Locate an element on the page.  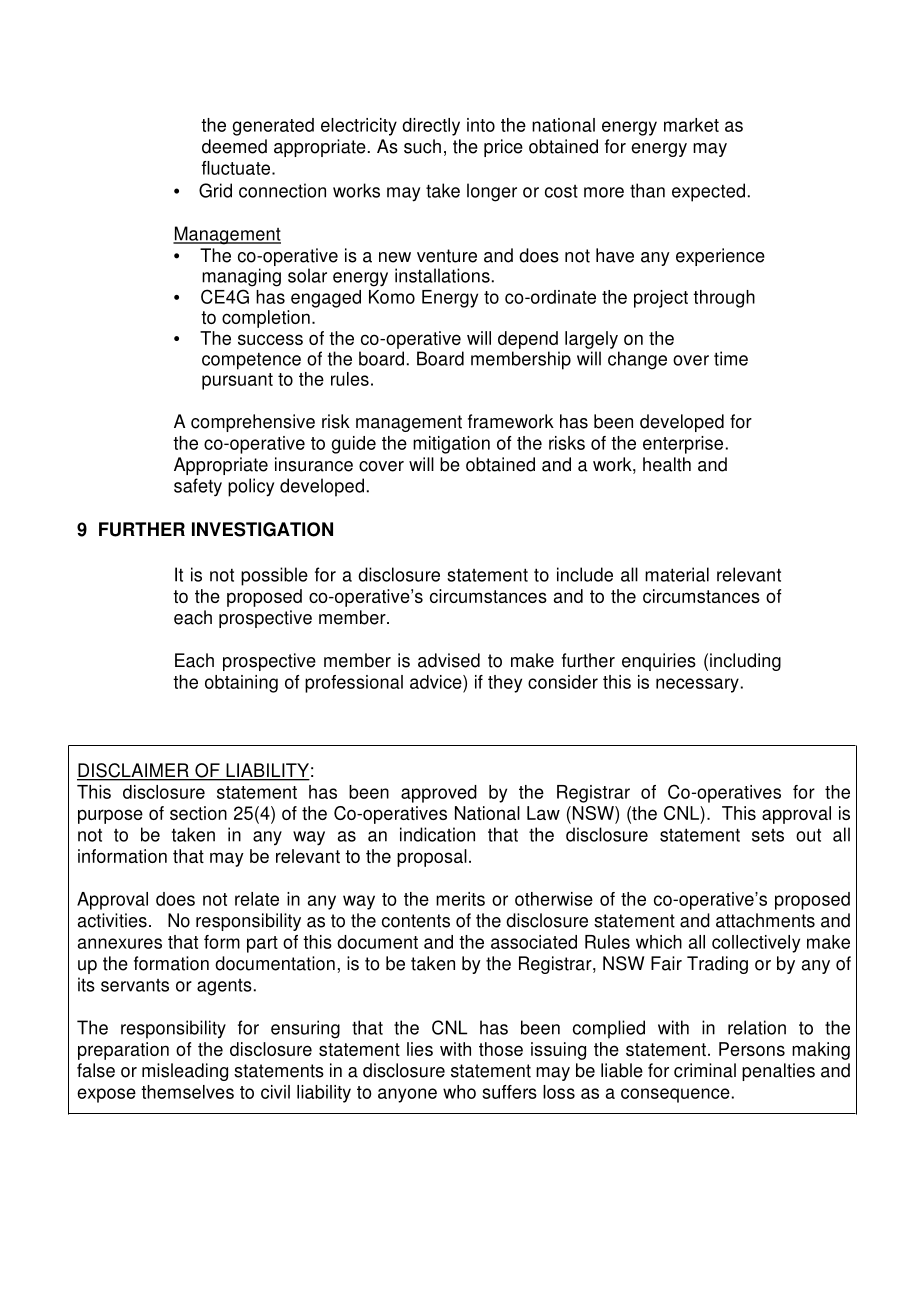
deemed is located at coordinates (234, 146).
